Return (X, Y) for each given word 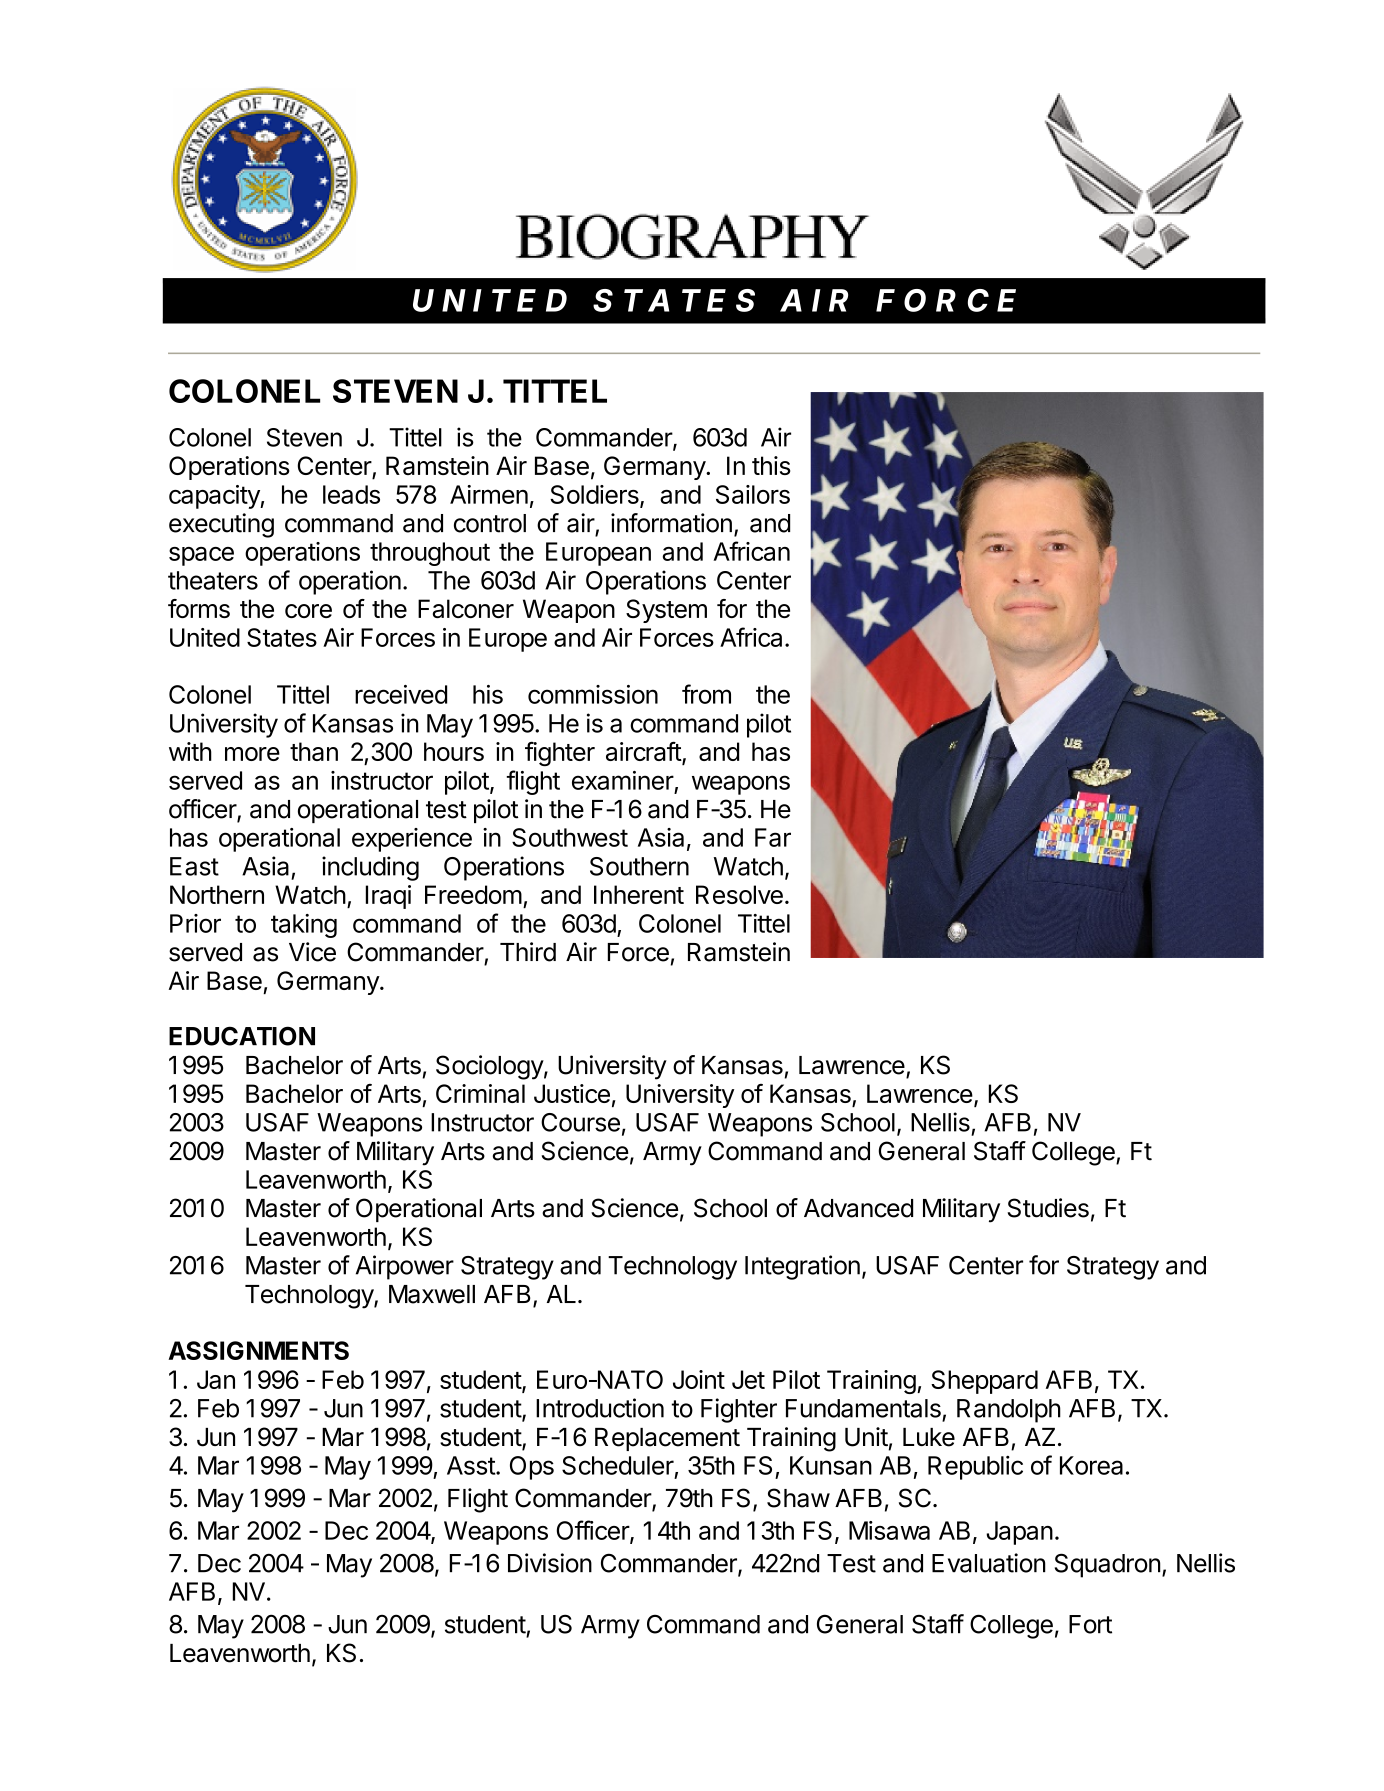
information (671, 523)
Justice (572, 1093)
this (771, 465)
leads (351, 494)
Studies (1048, 1208)
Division (550, 1563)
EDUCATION (242, 1036)
